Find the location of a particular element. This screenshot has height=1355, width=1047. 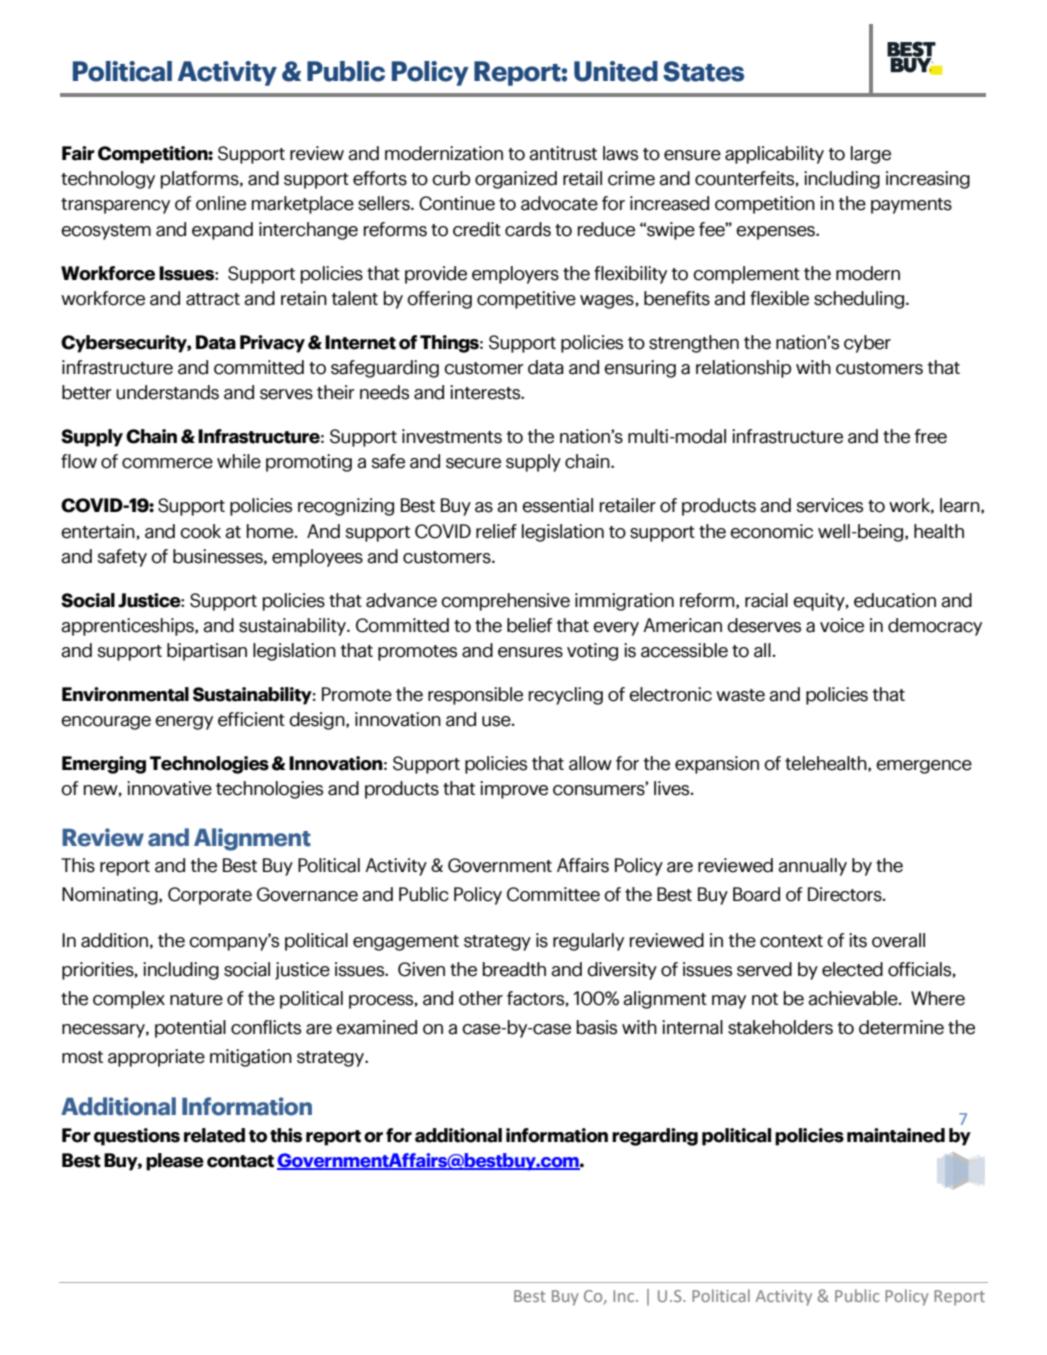

technology is located at coordinates (108, 180).
